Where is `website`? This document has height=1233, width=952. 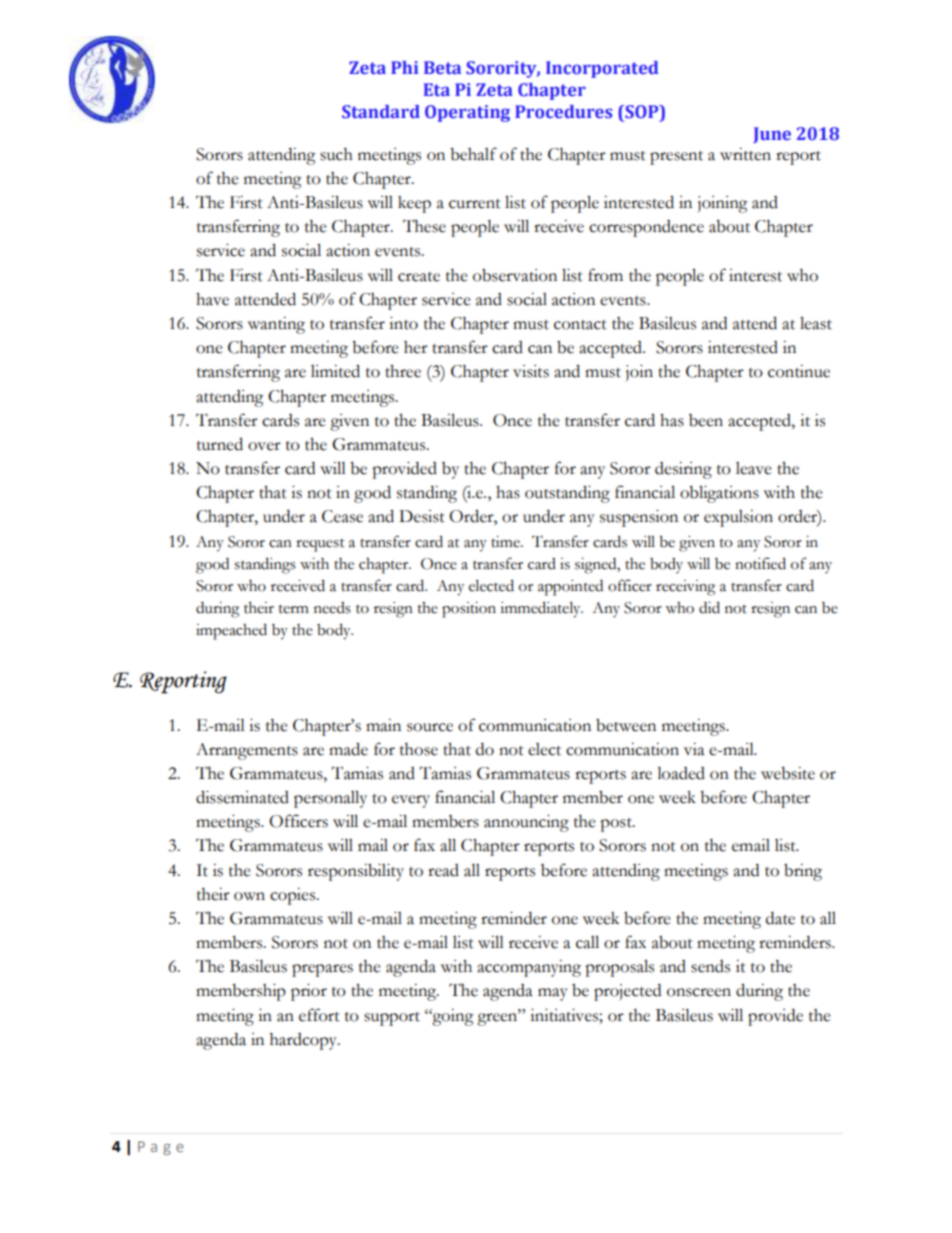
website is located at coordinates (788, 773).
